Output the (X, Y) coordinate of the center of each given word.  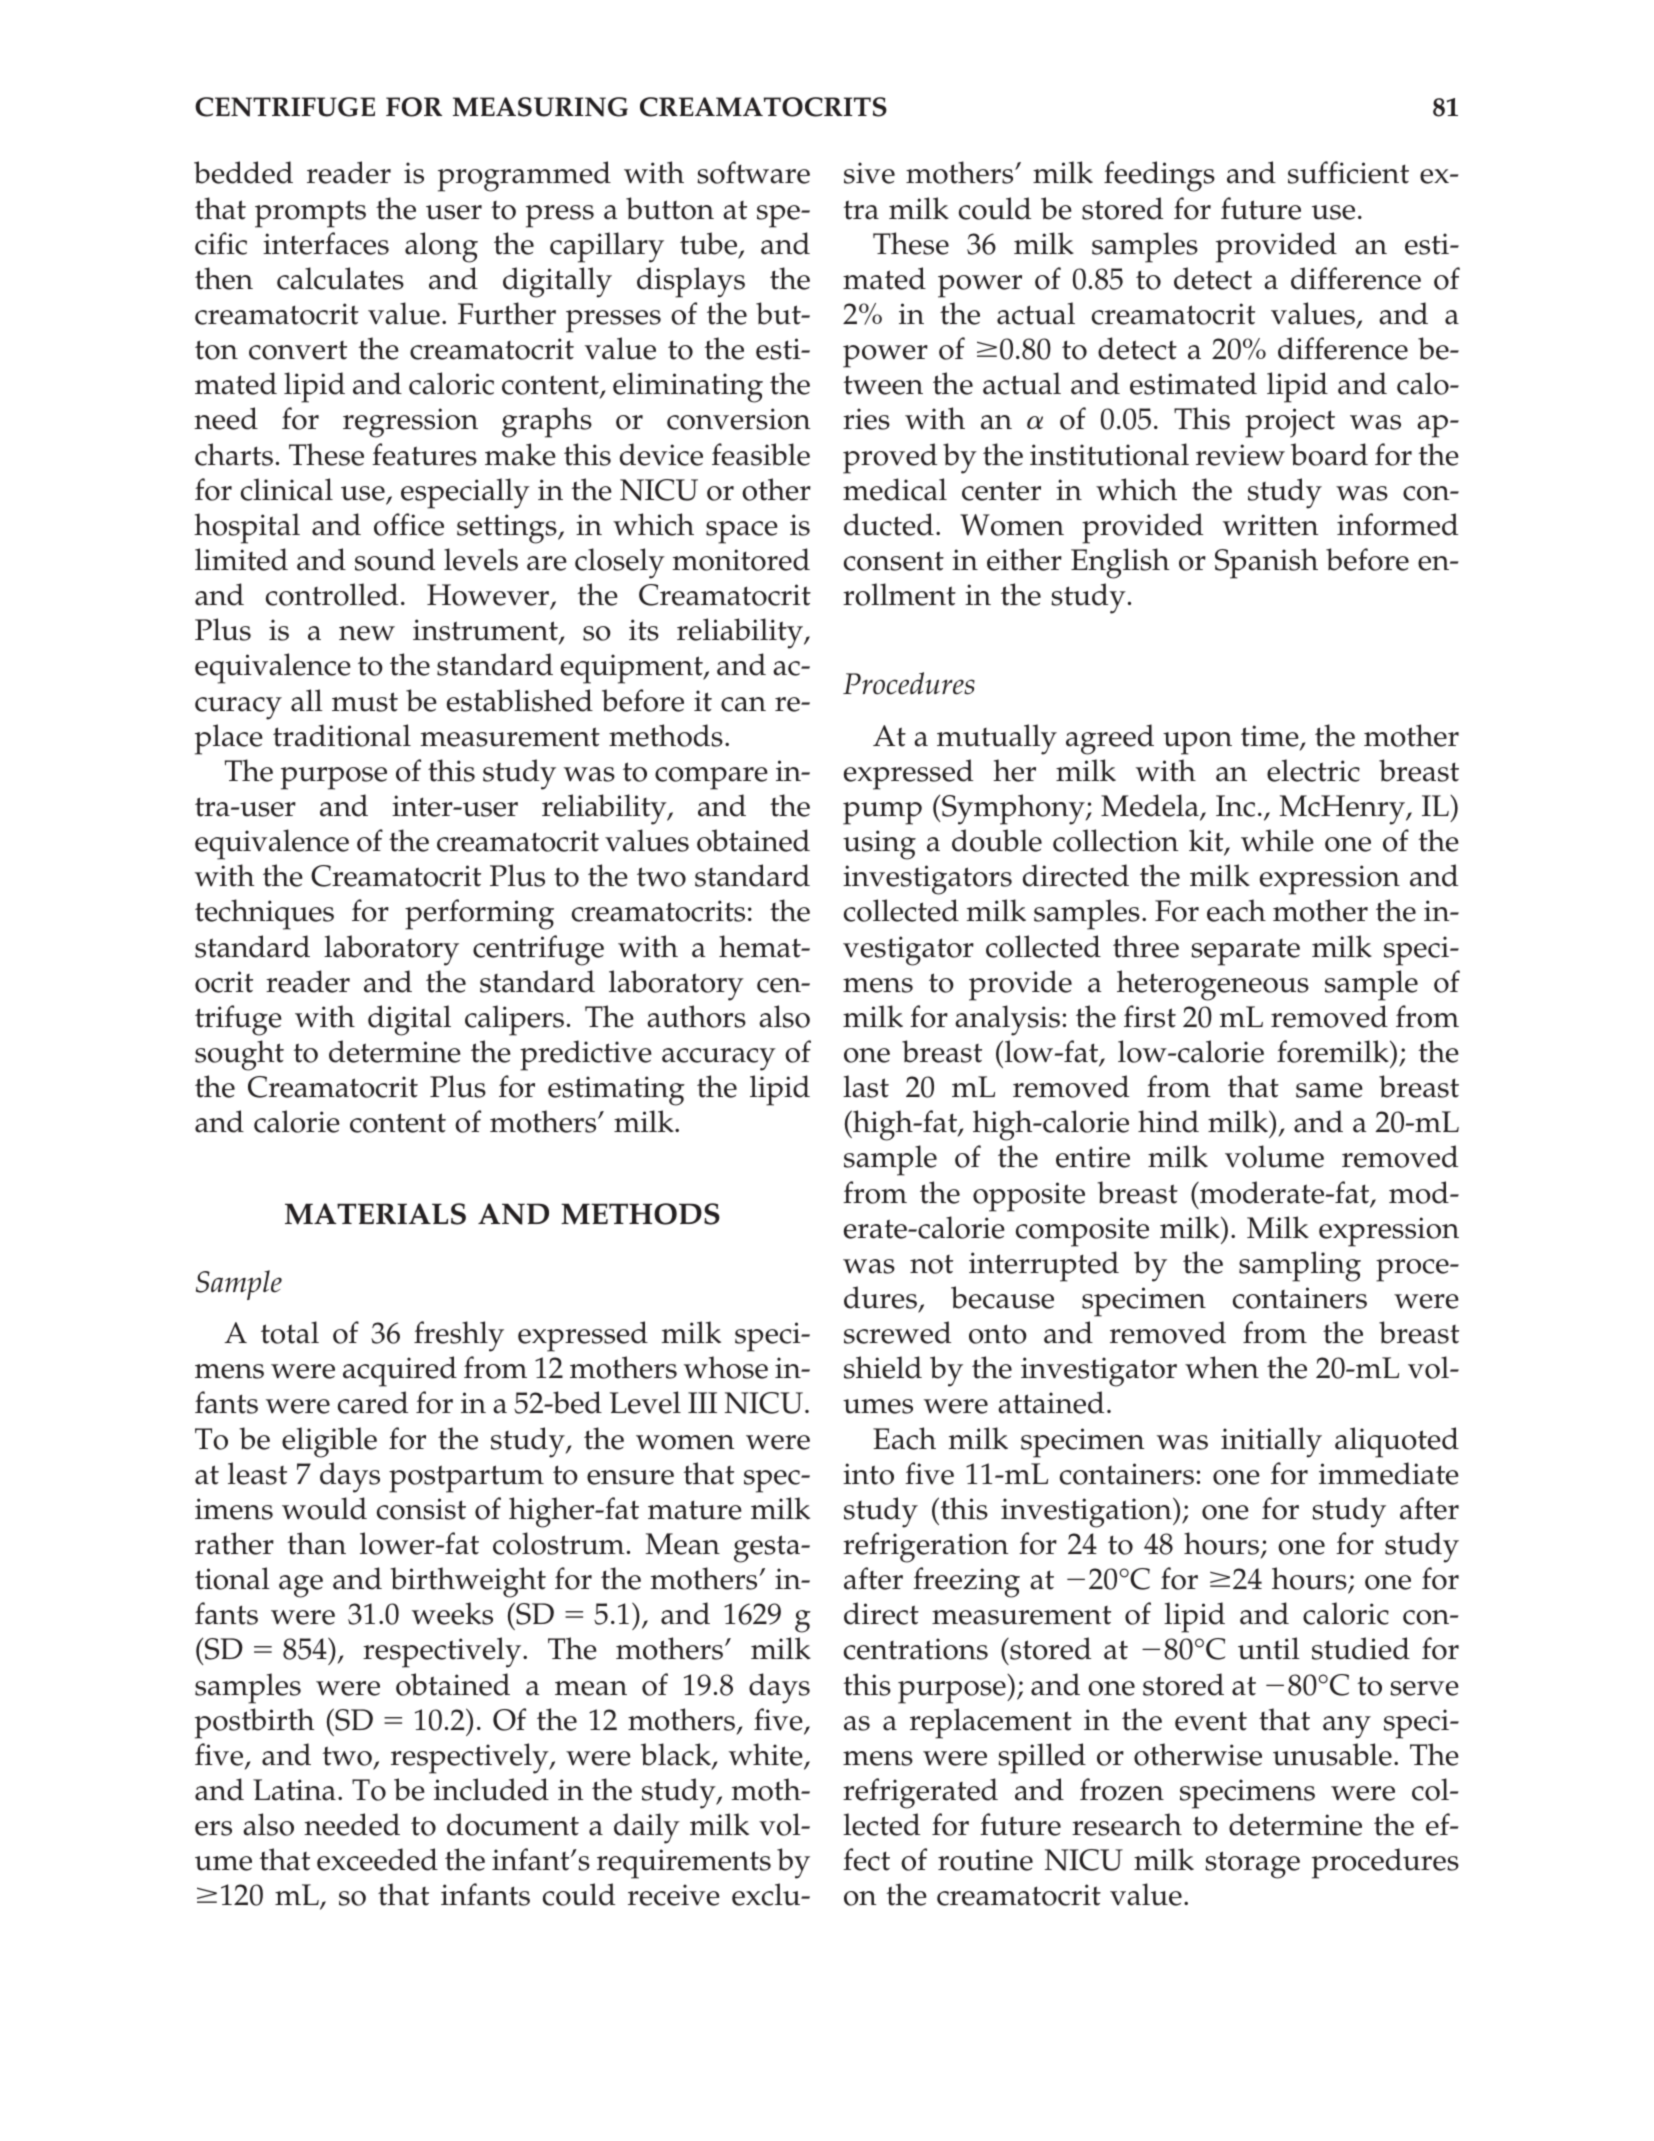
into (868, 1474)
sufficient (1348, 172)
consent (894, 561)
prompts (310, 214)
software (753, 172)
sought (239, 1055)
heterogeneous (1213, 985)
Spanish (1266, 563)
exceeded (377, 1859)
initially (1271, 1442)
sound (395, 559)
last (866, 1086)
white (767, 1755)
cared (373, 1402)
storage (1252, 1865)
